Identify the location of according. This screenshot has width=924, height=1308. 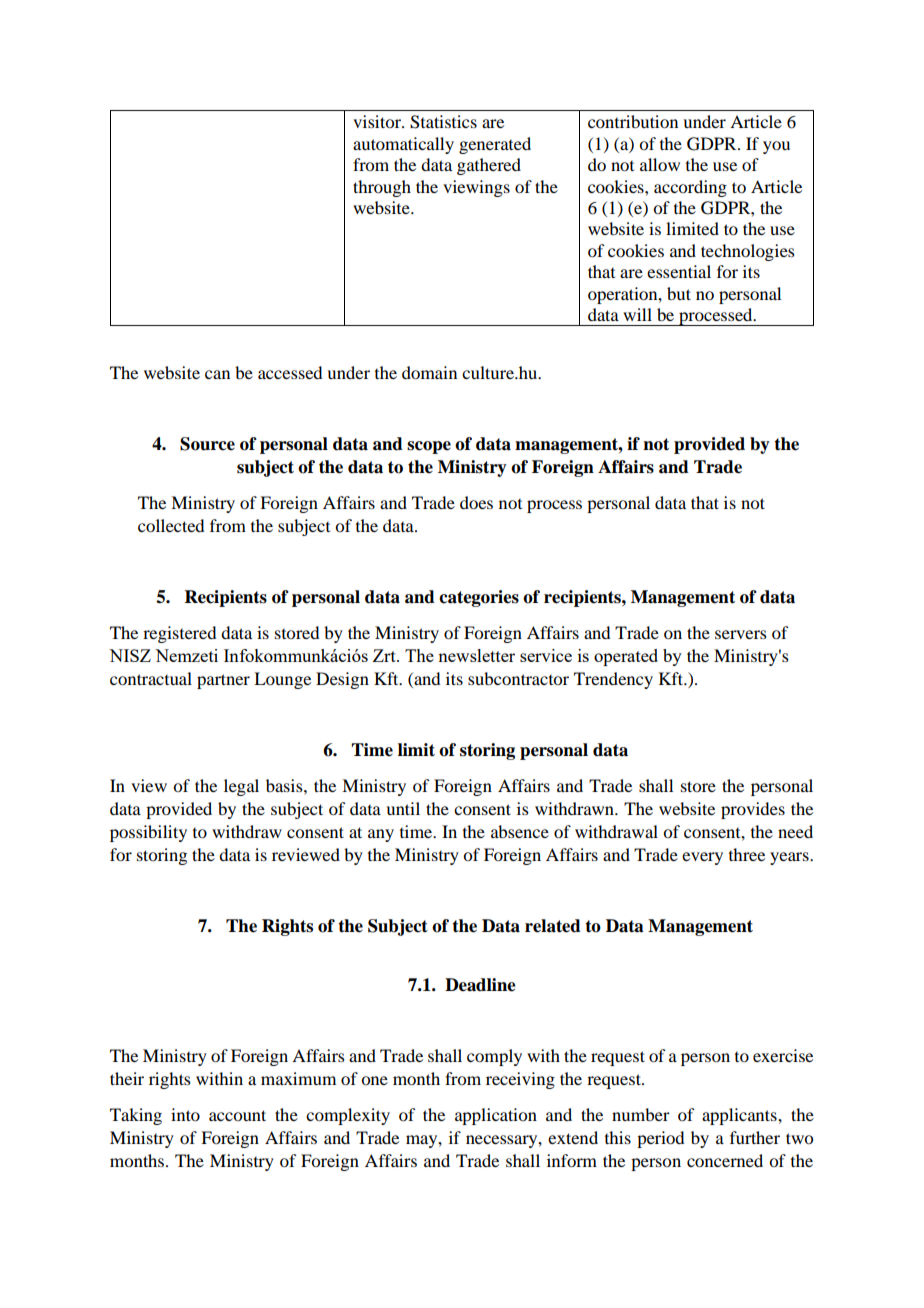
(690, 188).
